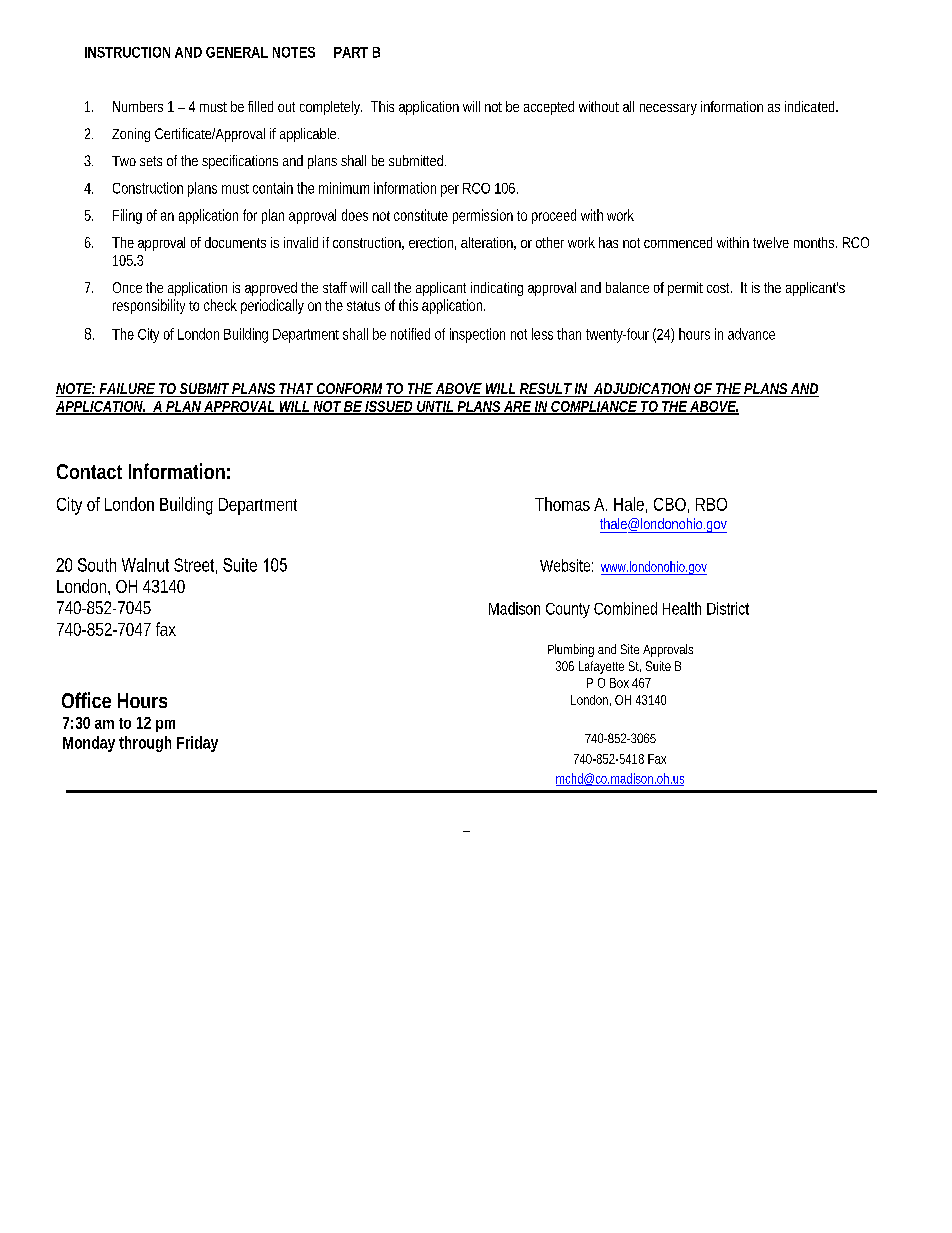 The image size is (952, 1233). What do you see at coordinates (89, 471) in the screenshot?
I see `Contact` at bounding box center [89, 471].
